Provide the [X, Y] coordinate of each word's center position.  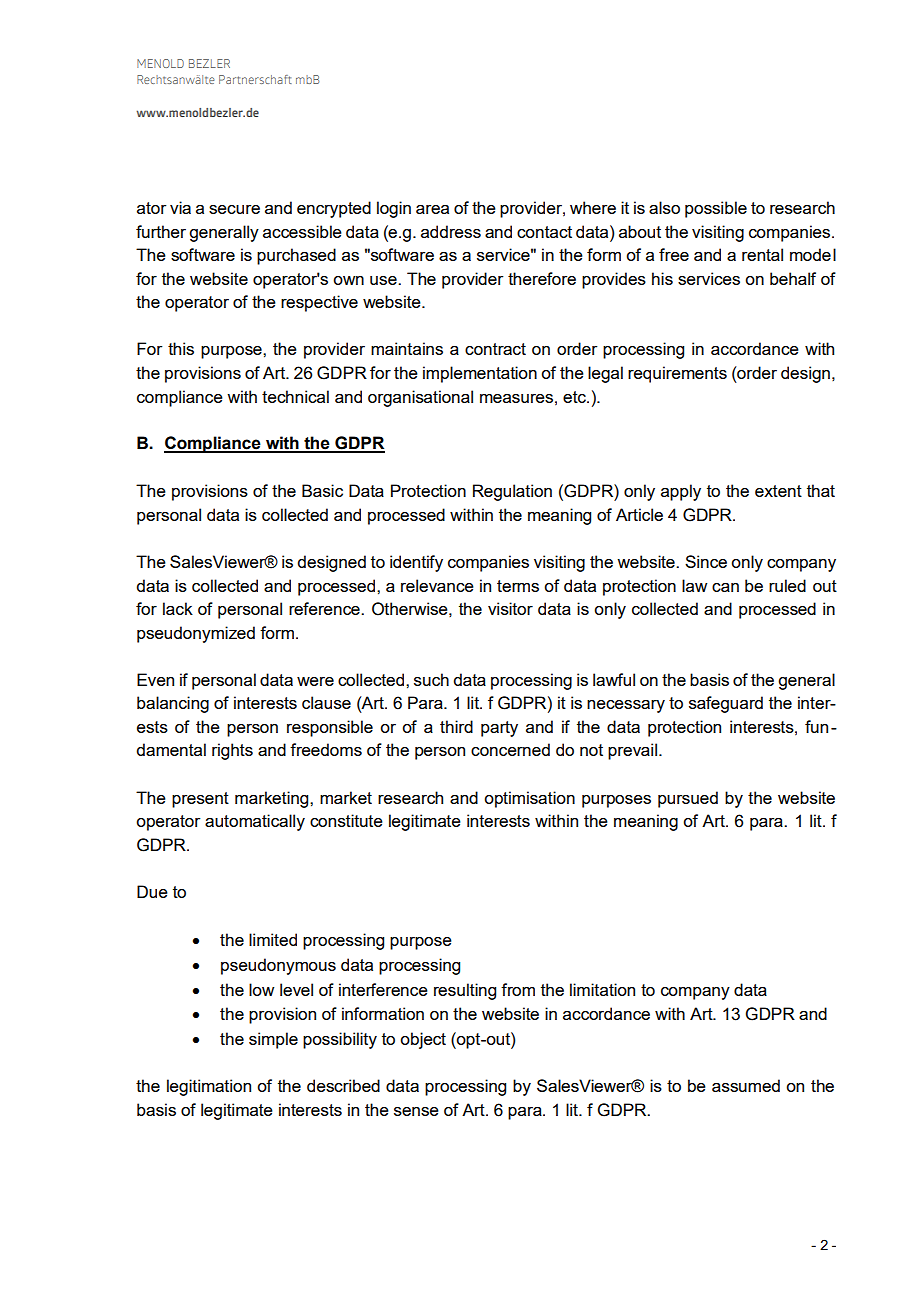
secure [234, 209]
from [518, 989]
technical [295, 396]
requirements [677, 374]
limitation [602, 989]
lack [178, 608]
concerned [510, 749]
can [725, 587]
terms [518, 586]
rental [762, 254]
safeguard [726, 704]
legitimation [209, 1087]
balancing [173, 704]
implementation [480, 374]
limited [273, 939]
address [451, 231]
